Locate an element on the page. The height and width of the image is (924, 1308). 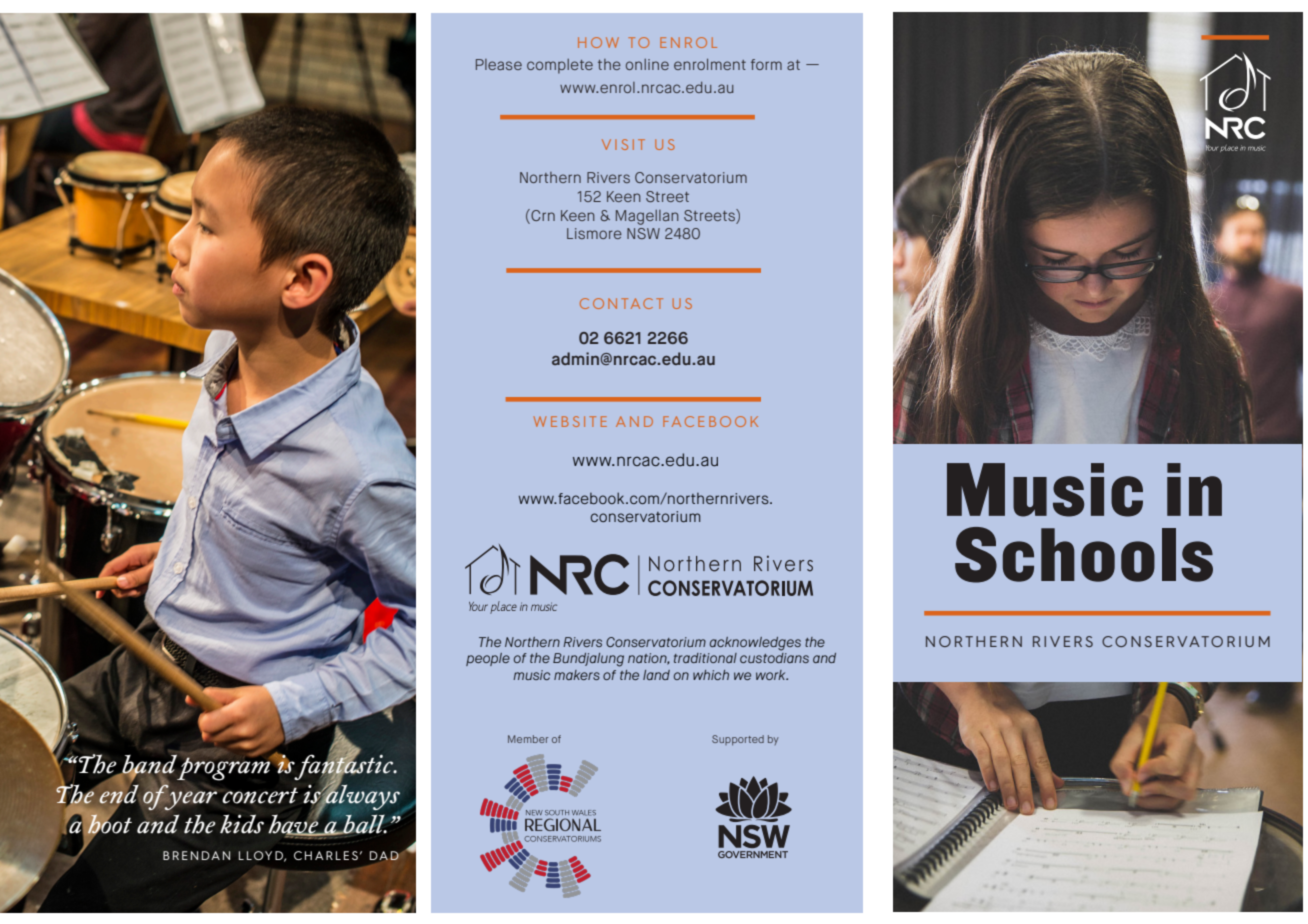
Supported is located at coordinates (738, 740).
